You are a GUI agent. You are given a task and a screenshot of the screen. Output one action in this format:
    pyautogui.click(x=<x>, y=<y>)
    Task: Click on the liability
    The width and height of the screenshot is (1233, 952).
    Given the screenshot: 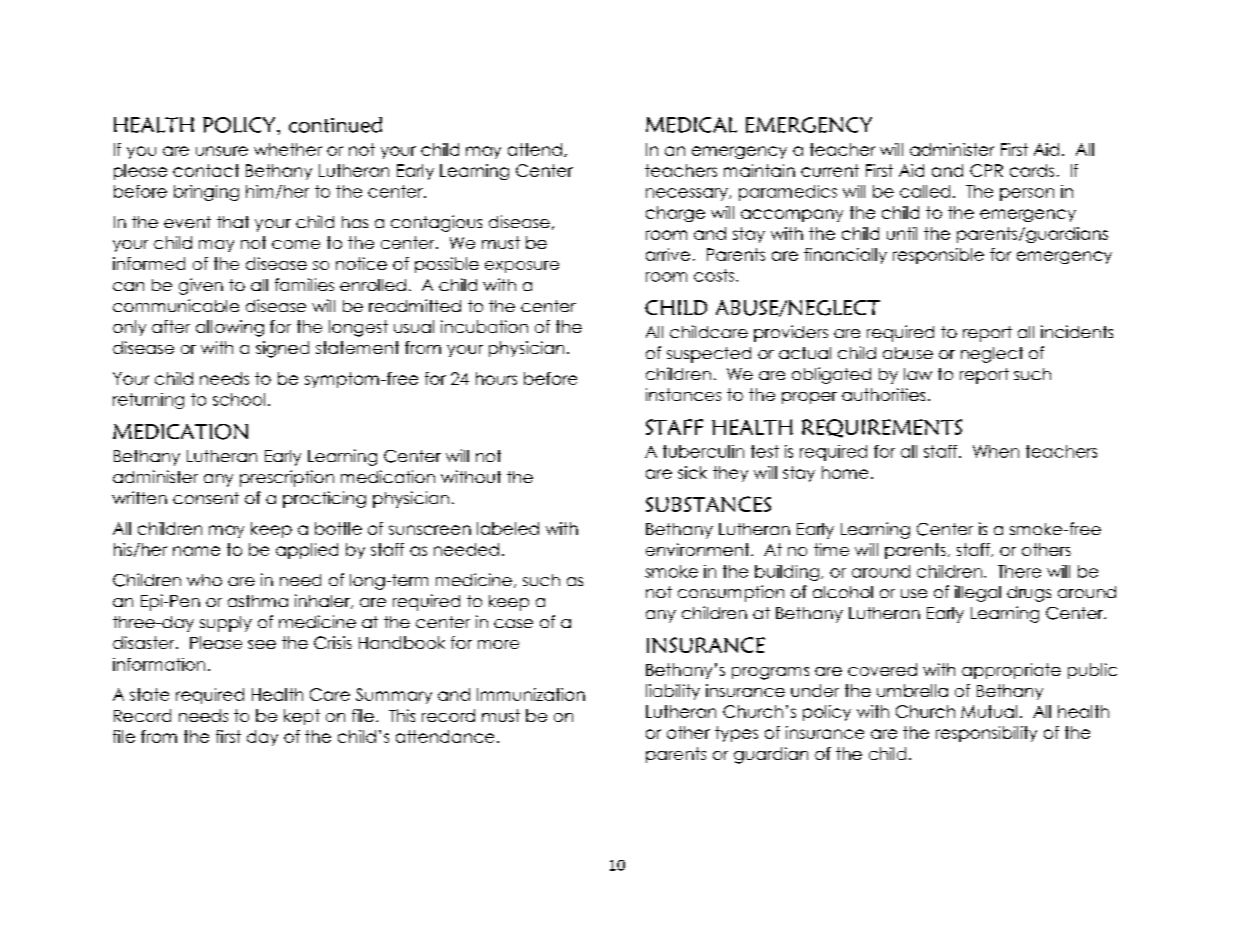 What is the action you would take?
    pyautogui.click(x=673, y=692)
